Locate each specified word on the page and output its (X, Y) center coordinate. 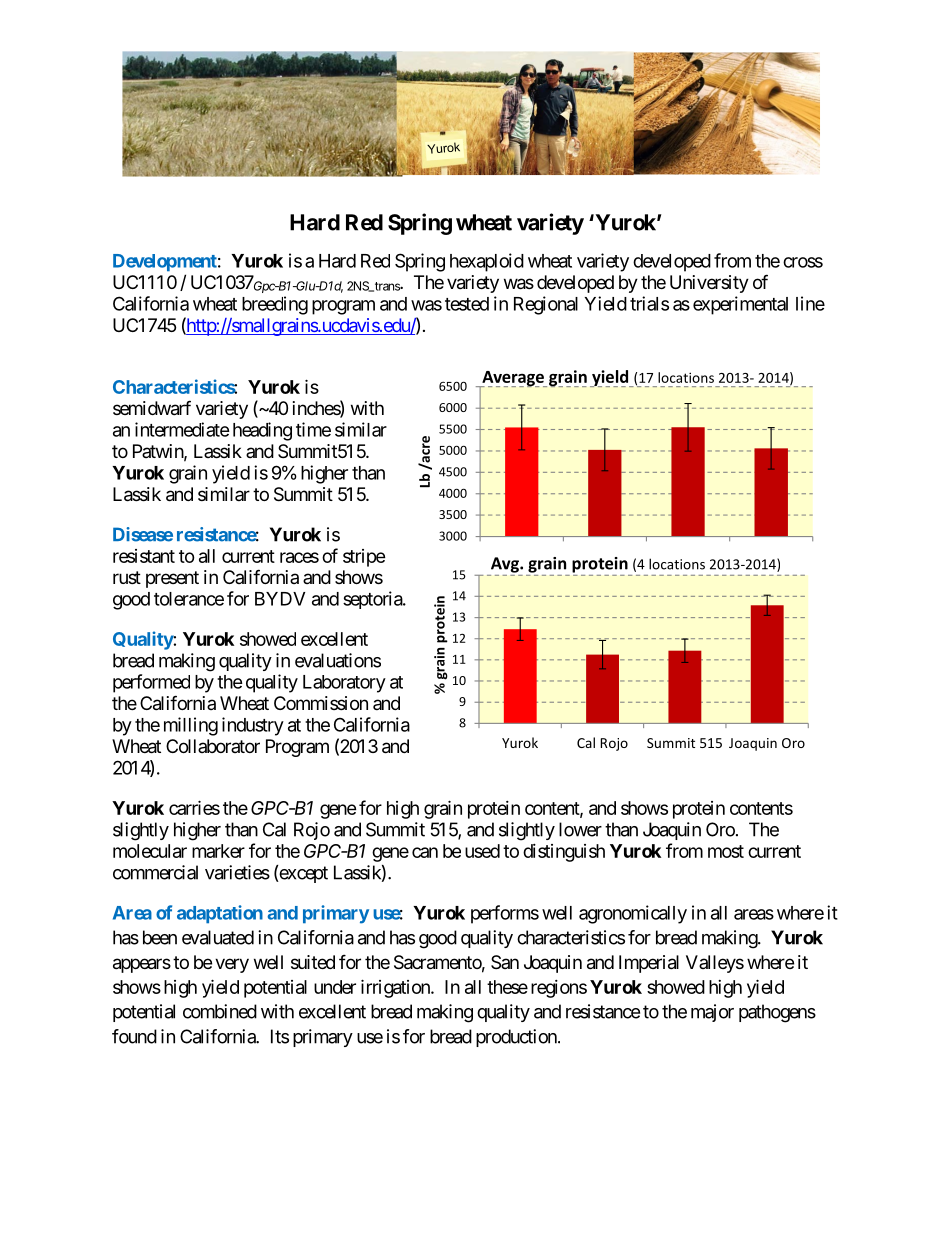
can (425, 852)
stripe (364, 558)
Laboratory (344, 684)
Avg (506, 565)
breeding (275, 305)
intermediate (182, 429)
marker (218, 851)
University (709, 284)
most (726, 851)
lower (580, 829)
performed (151, 683)
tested (467, 304)
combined (220, 1011)
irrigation (396, 988)
